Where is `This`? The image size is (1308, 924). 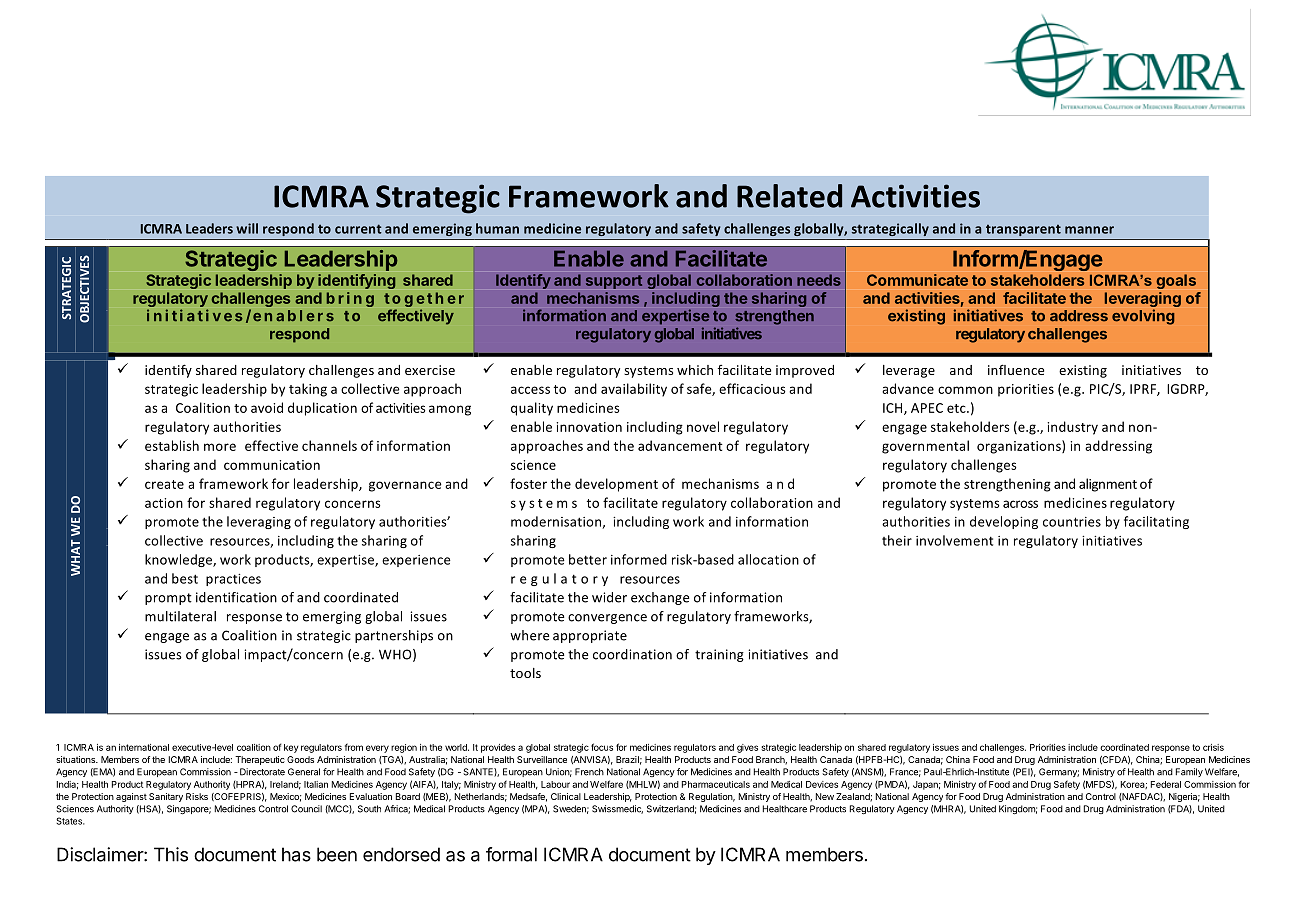
This is located at coordinates (171, 854).
